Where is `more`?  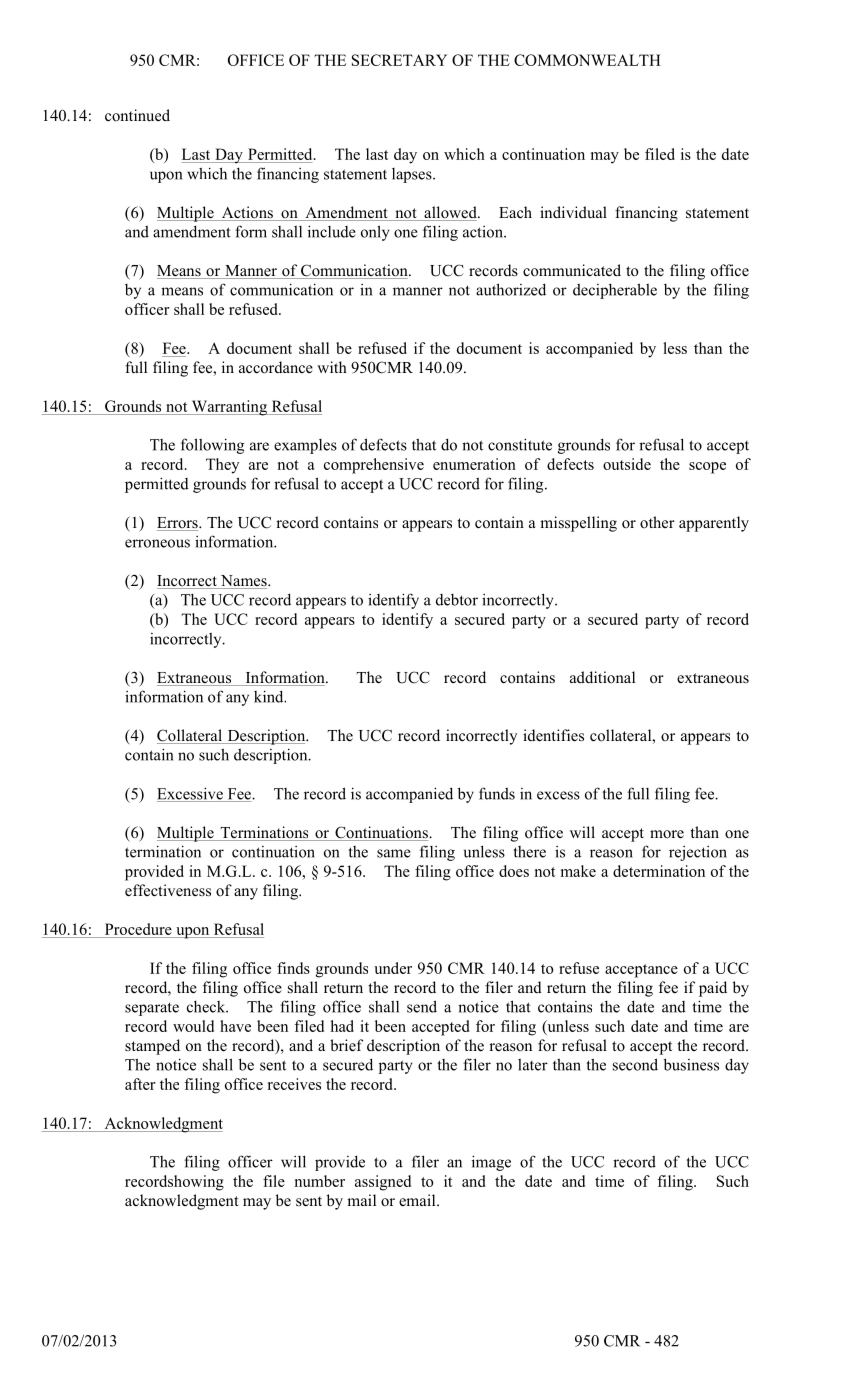
more is located at coordinates (667, 834).
